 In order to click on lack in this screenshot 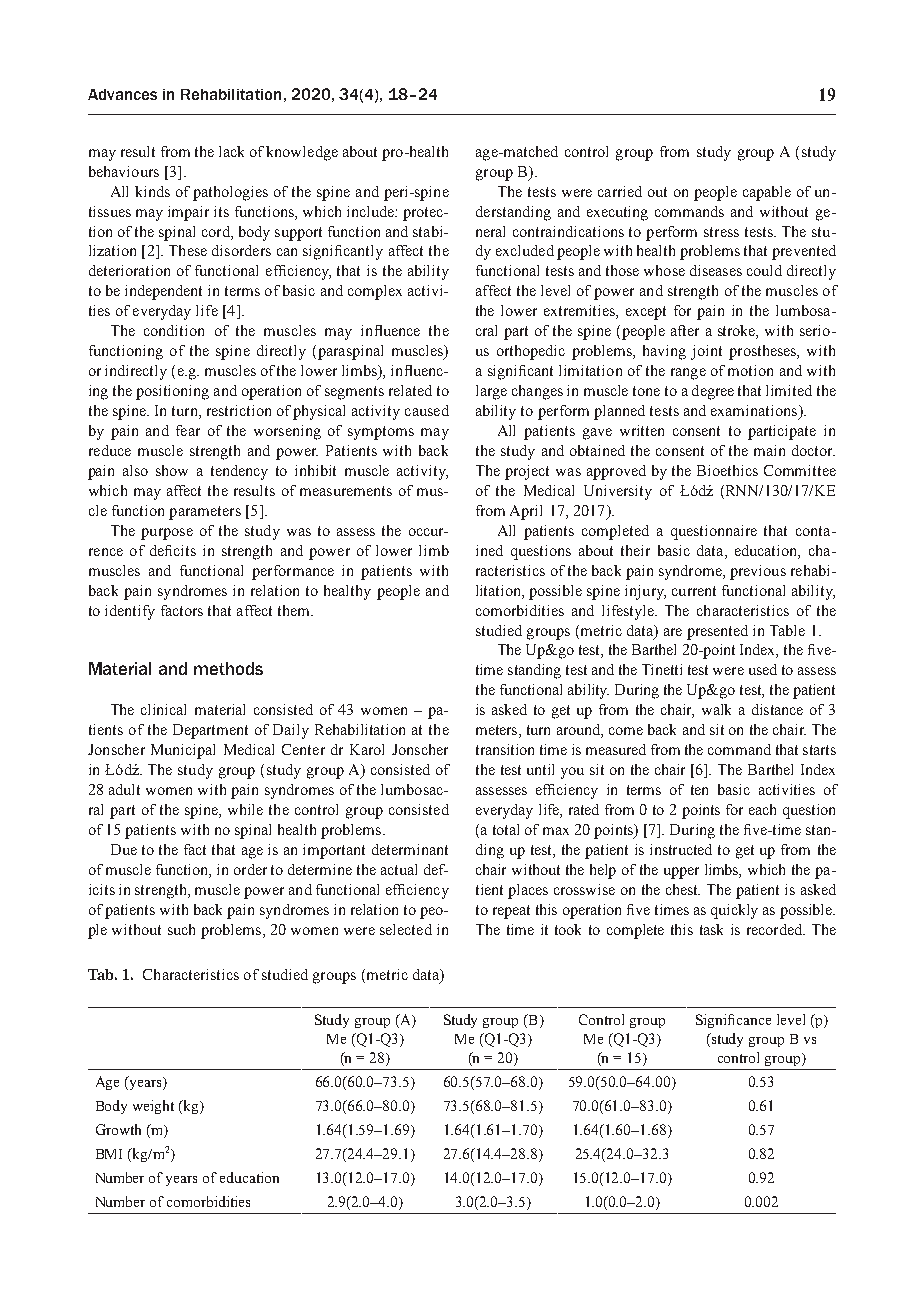, I will do `click(231, 151)`.
